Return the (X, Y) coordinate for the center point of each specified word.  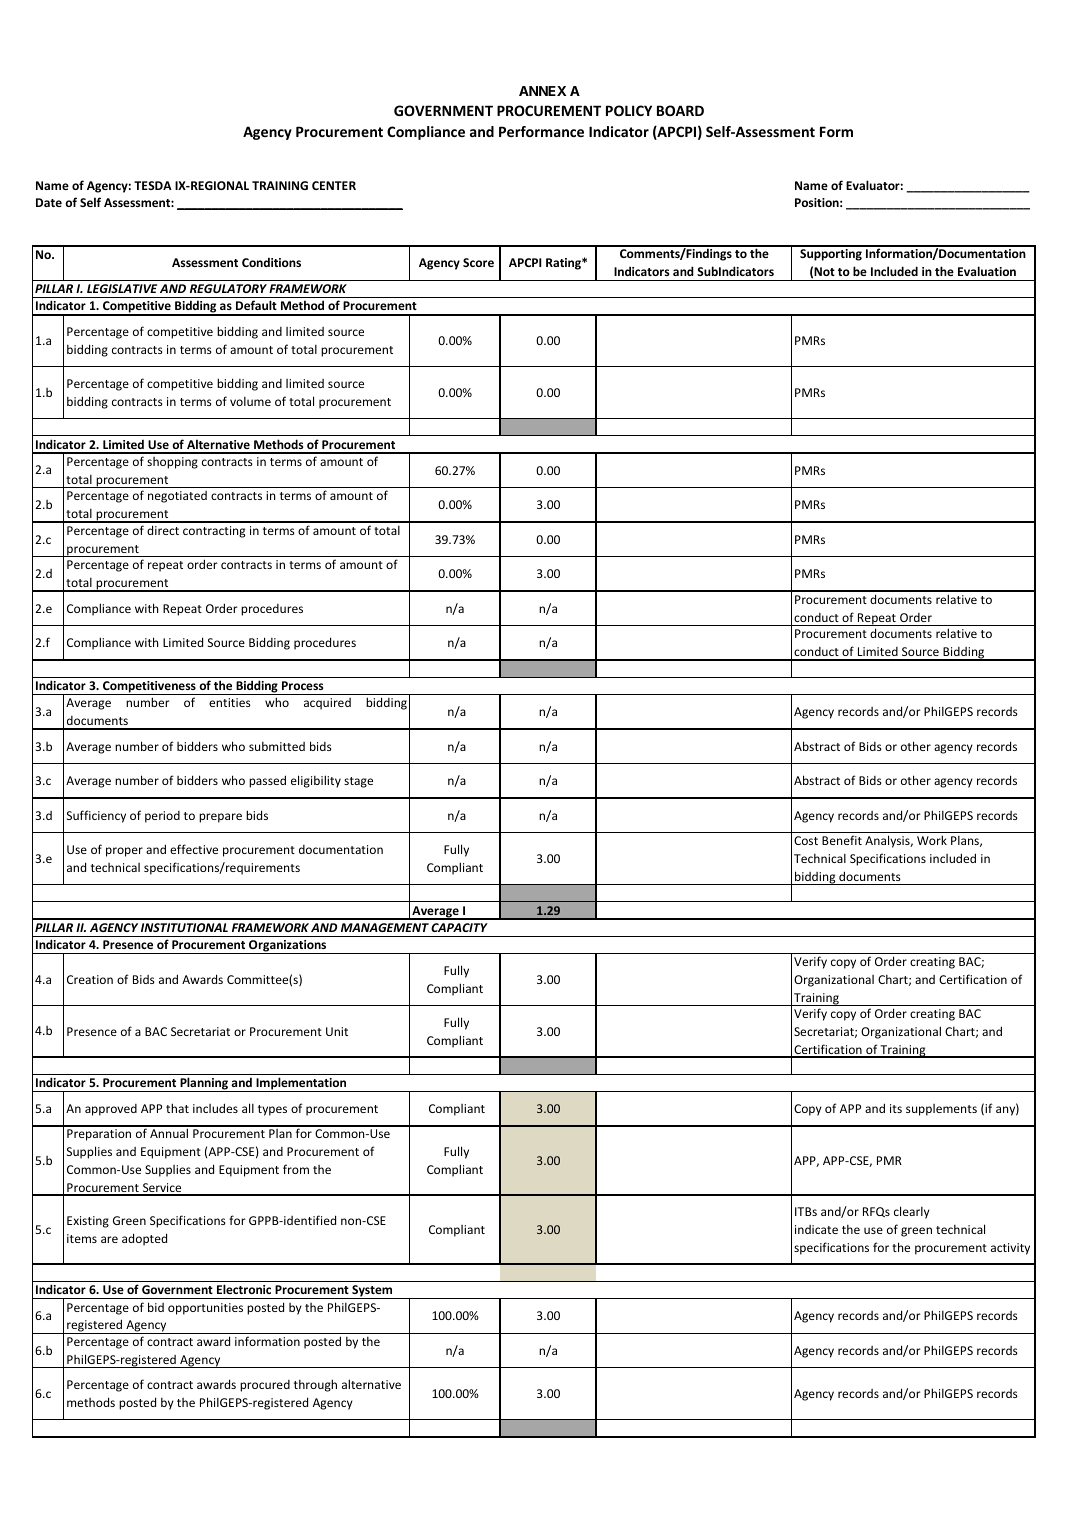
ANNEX (542, 91)
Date (49, 202)
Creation (90, 979)
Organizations (288, 947)
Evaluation (987, 271)
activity (1010, 1249)
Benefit (842, 840)
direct (163, 530)
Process (302, 685)
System (372, 1292)
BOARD (680, 110)
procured (265, 1386)
